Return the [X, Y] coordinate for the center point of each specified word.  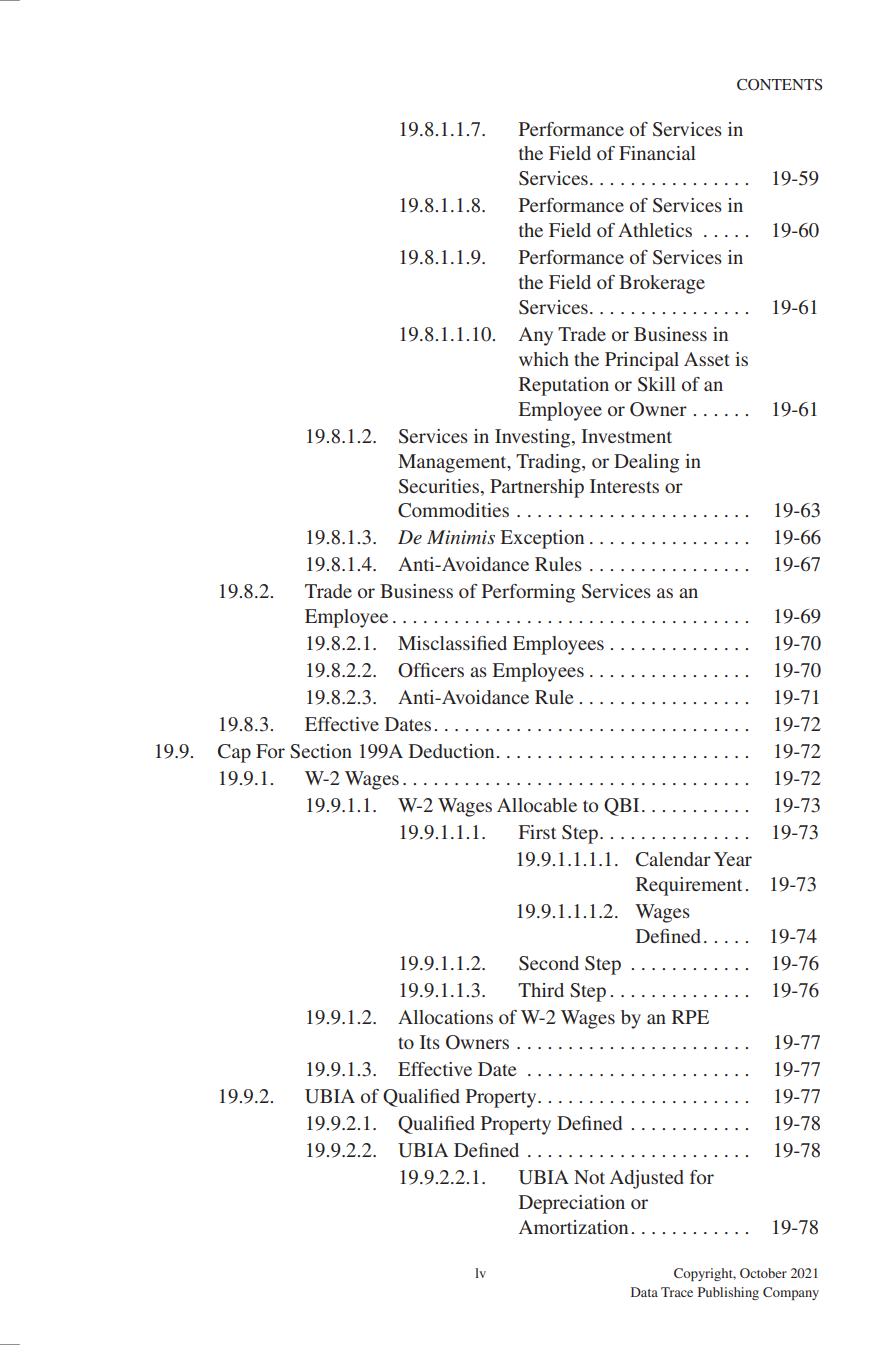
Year [733, 859]
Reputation [564, 386]
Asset [707, 359]
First [537, 832]
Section [321, 751]
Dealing [646, 463]
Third [541, 990]
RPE [690, 1017]
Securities [440, 486]
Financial [657, 153]
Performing [528, 593]
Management [453, 463]
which [544, 359]
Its [430, 1042]
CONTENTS [779, 85]
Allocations [445, 1017]
